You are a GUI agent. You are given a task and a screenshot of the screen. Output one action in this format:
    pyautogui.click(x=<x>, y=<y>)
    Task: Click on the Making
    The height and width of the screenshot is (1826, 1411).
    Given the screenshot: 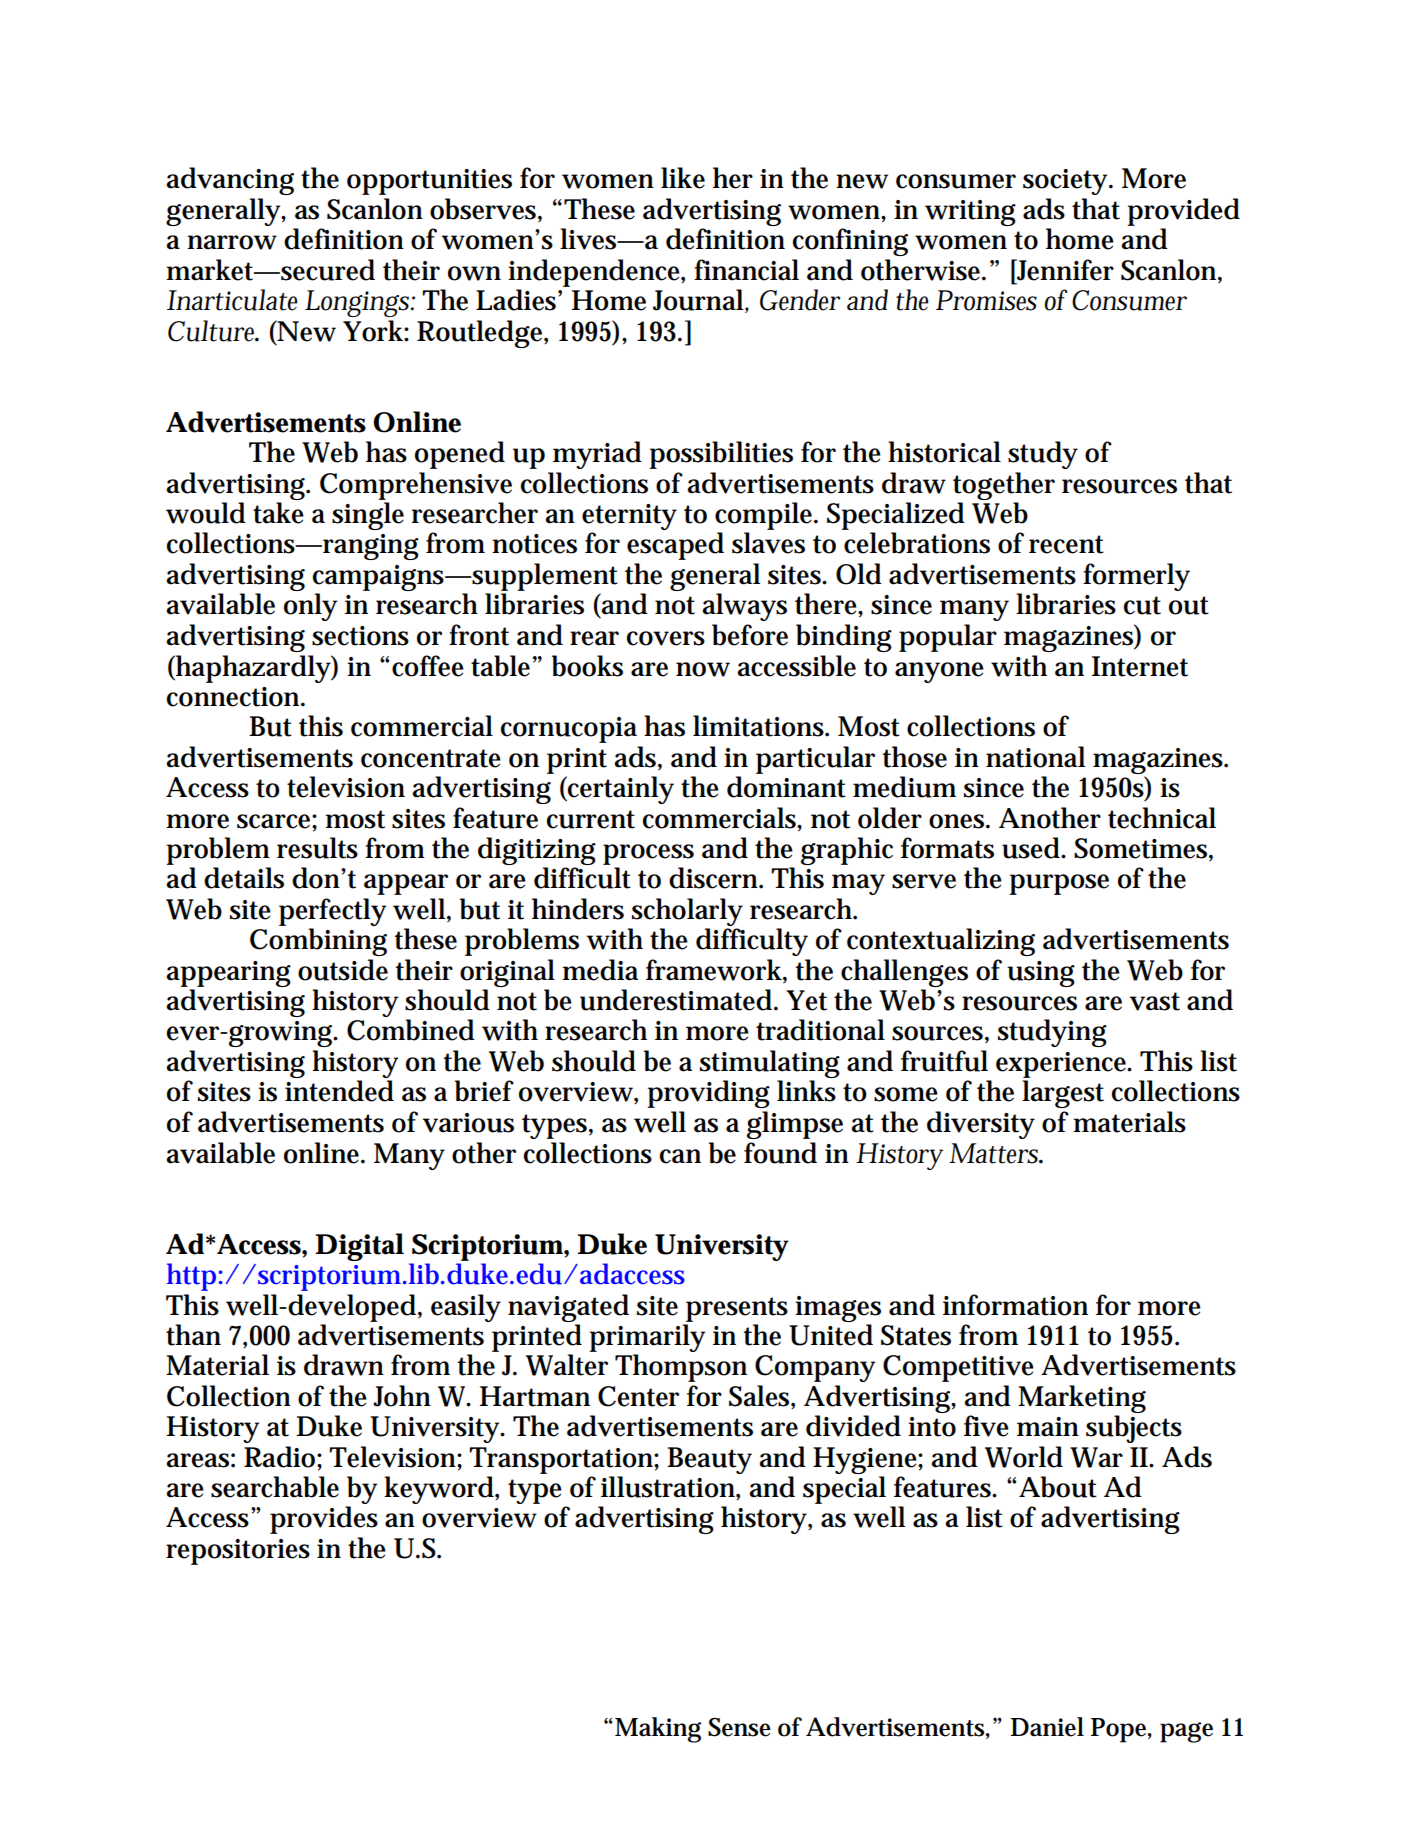 What is the action you would take?
    pyautogui.click(x=658, y=1730)
